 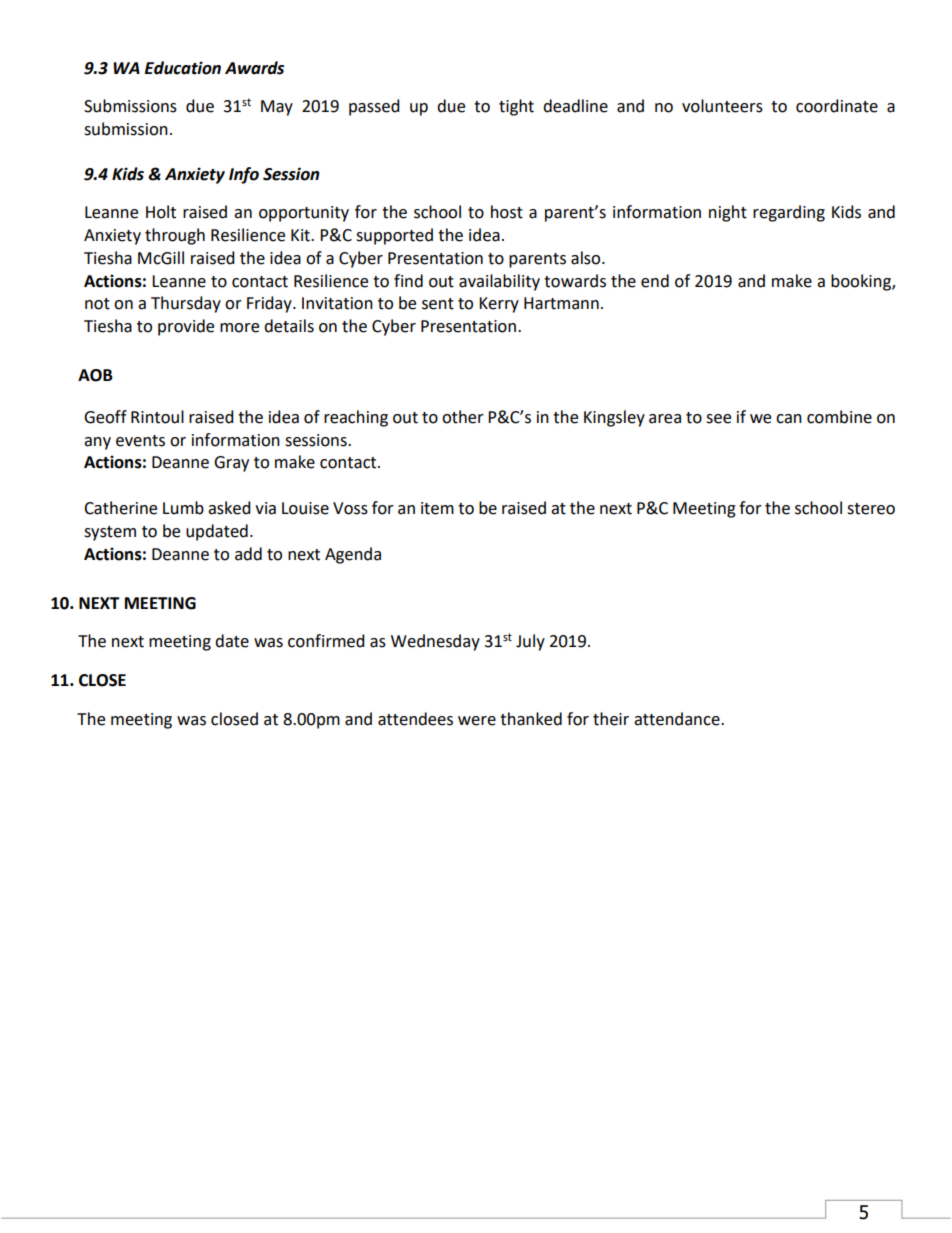 I want to click on confirmed, so click(x=326, y=641).
